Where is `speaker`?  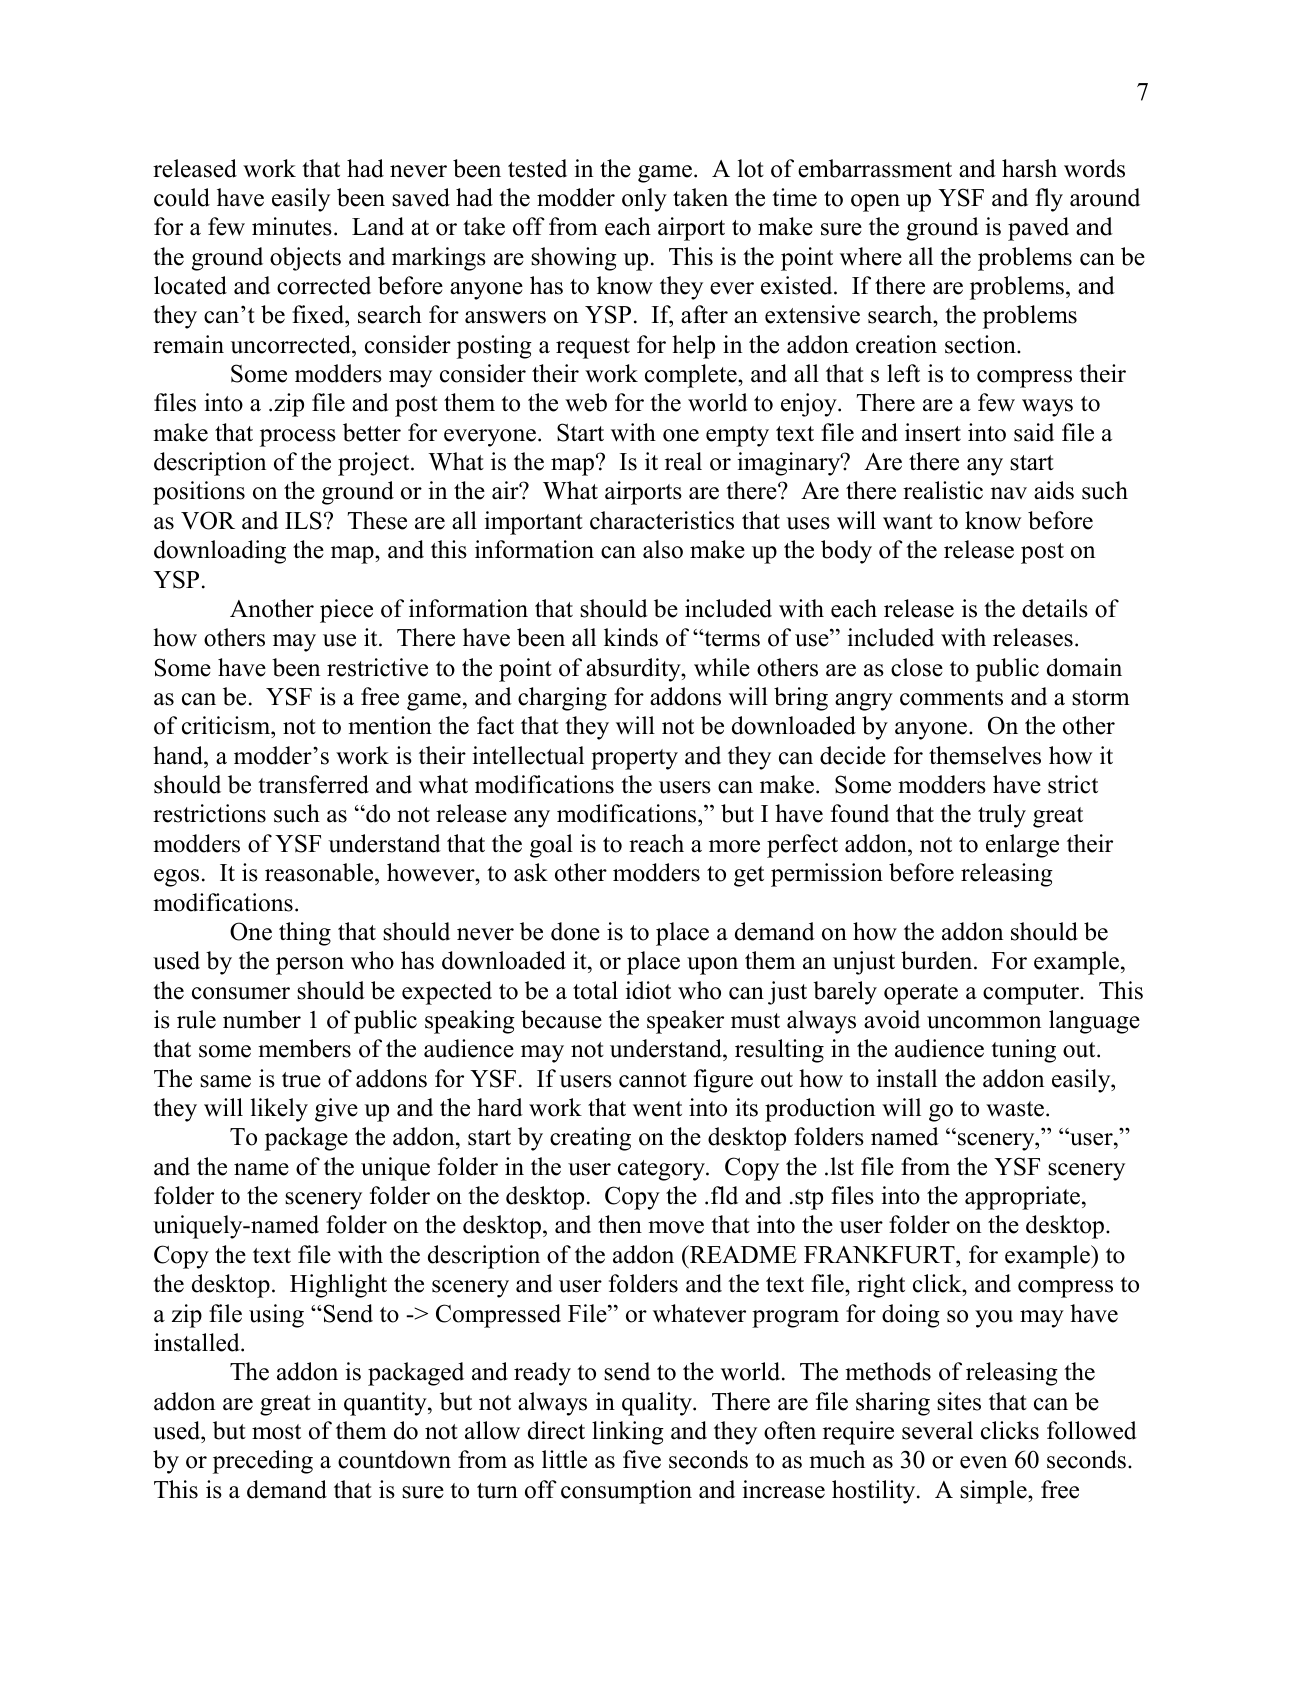 speaker is located at coordinates (685, 1022).
